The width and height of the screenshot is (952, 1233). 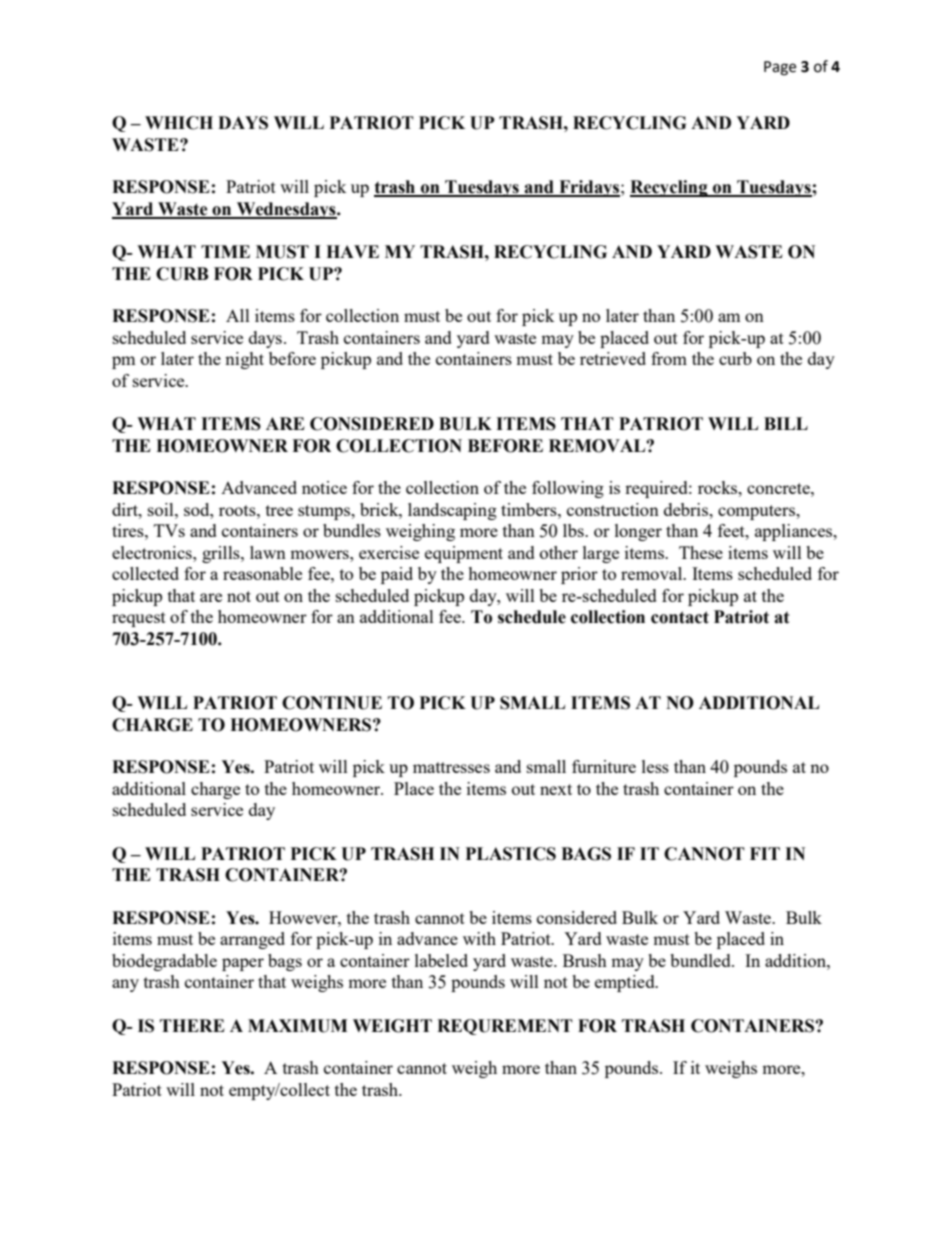 I want to click on HAVE, so click(x=352, y=251).
